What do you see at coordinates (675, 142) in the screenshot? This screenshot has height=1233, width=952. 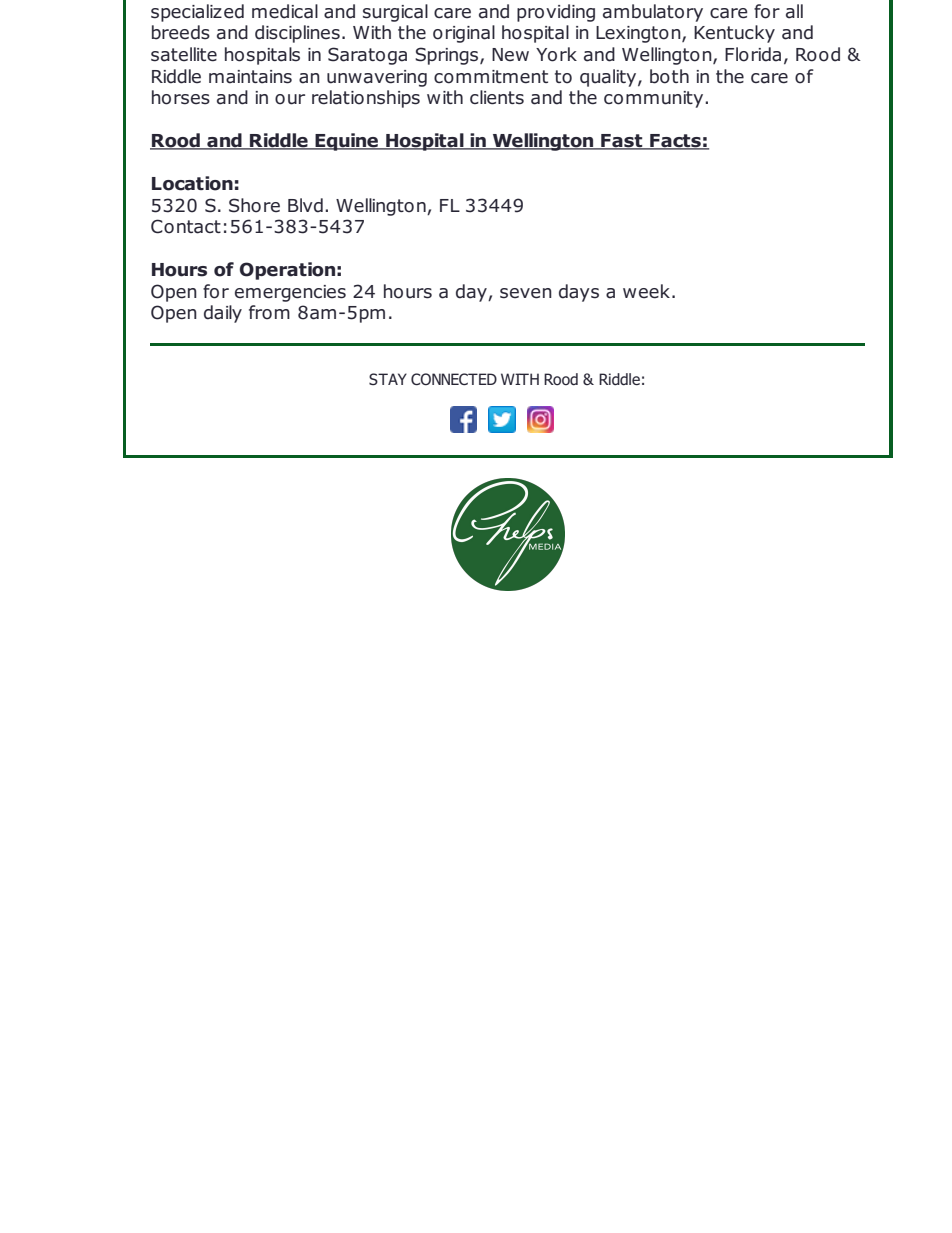 I see `Facts` at bounding box center [675, 142].
